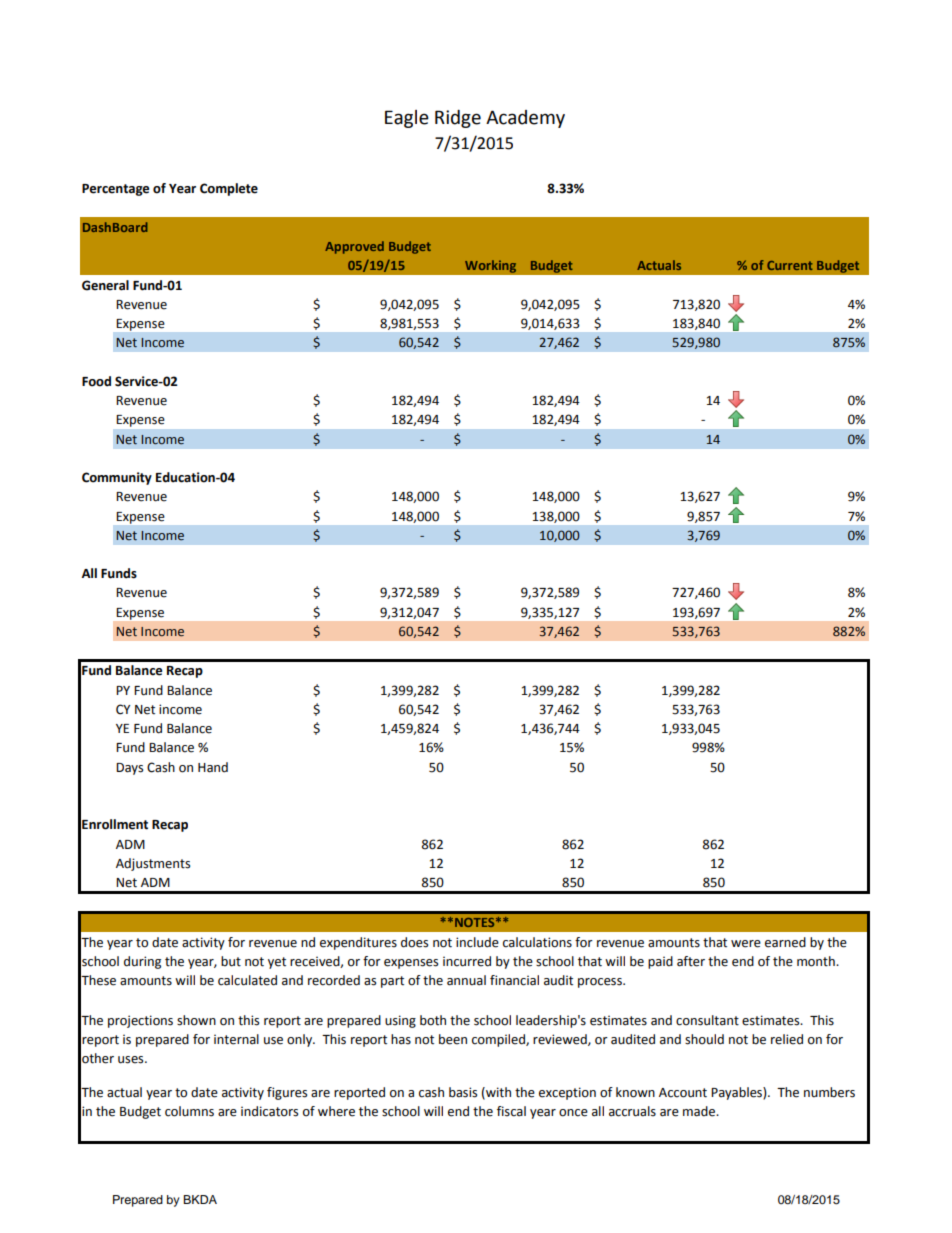  Describe the element at coordinates (213, 767) in the document. I see `Hand` at that location.
